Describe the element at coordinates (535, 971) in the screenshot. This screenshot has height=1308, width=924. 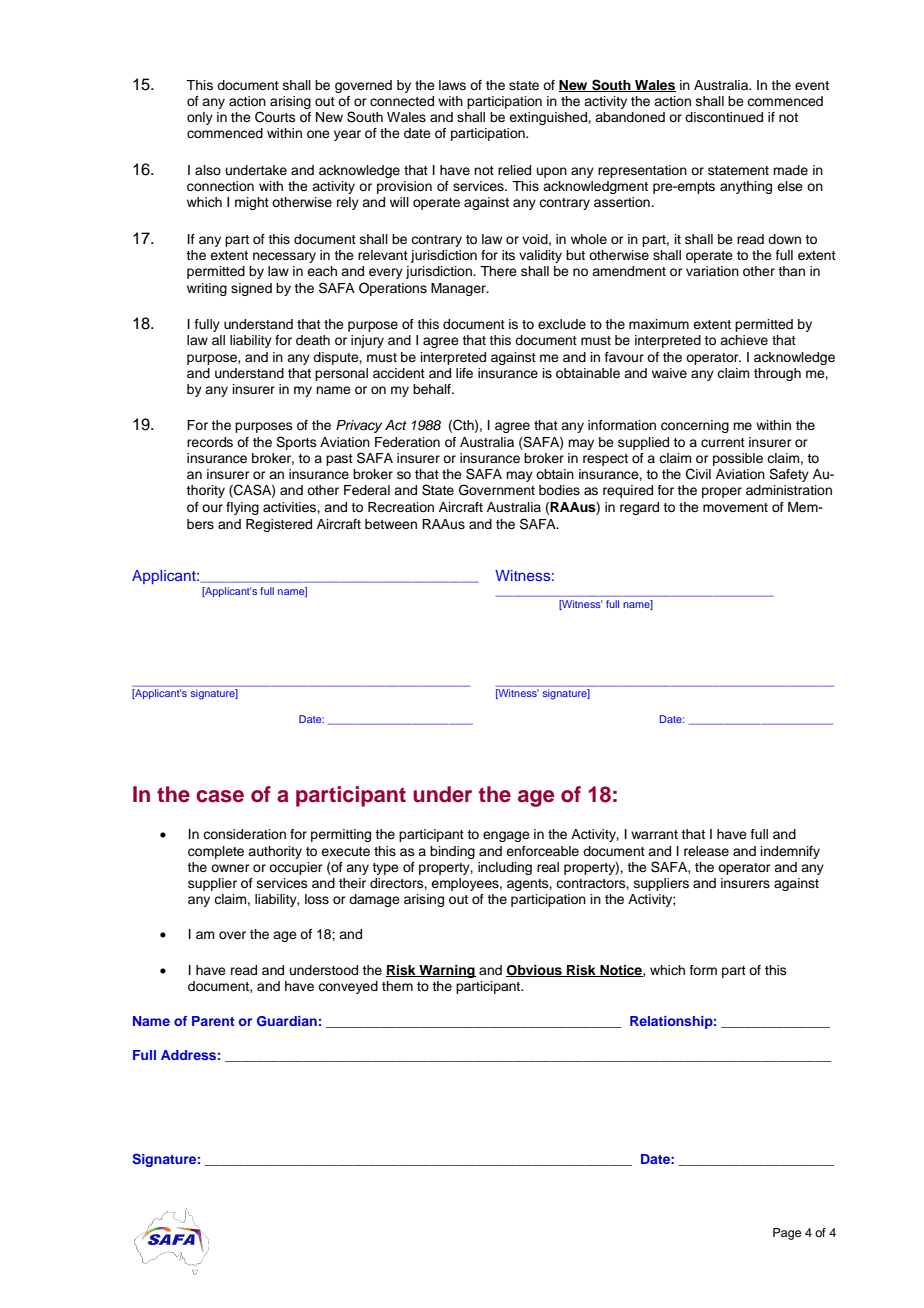
I see `Obvious` at that location.
